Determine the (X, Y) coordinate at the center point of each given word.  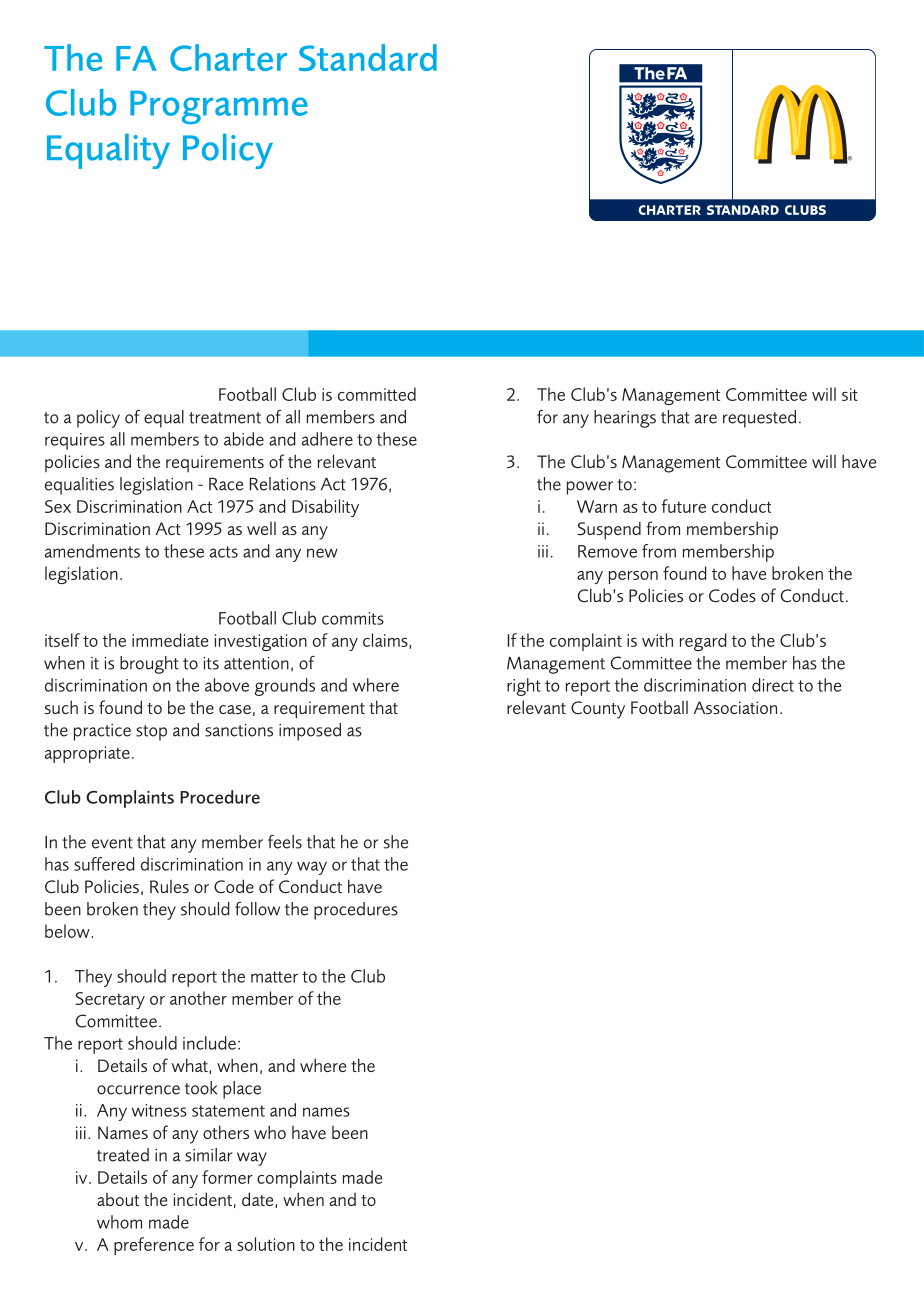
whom (119, 1222)
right (524, 687)
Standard (368, 57)
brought (149, 665)
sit (850, 394)
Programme (219, 108)
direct (773, 685)
